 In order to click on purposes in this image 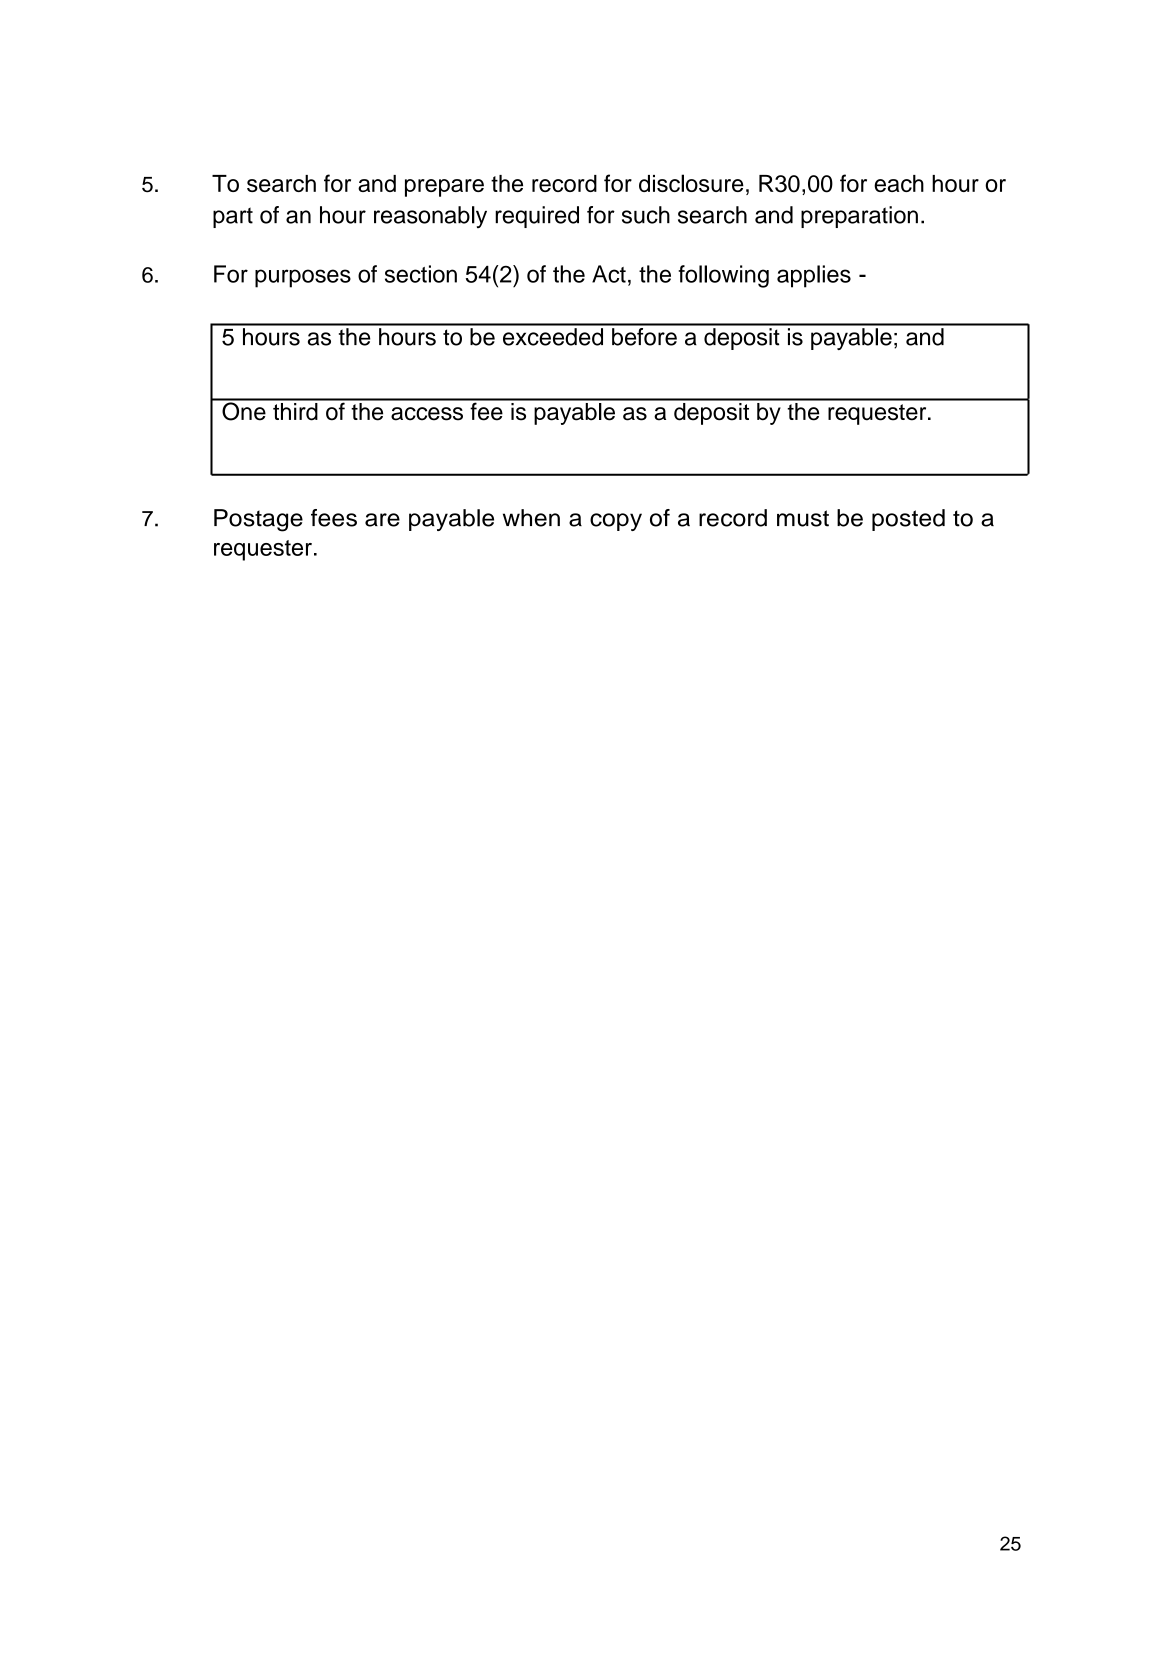, I will do `click(303, 278)`.
